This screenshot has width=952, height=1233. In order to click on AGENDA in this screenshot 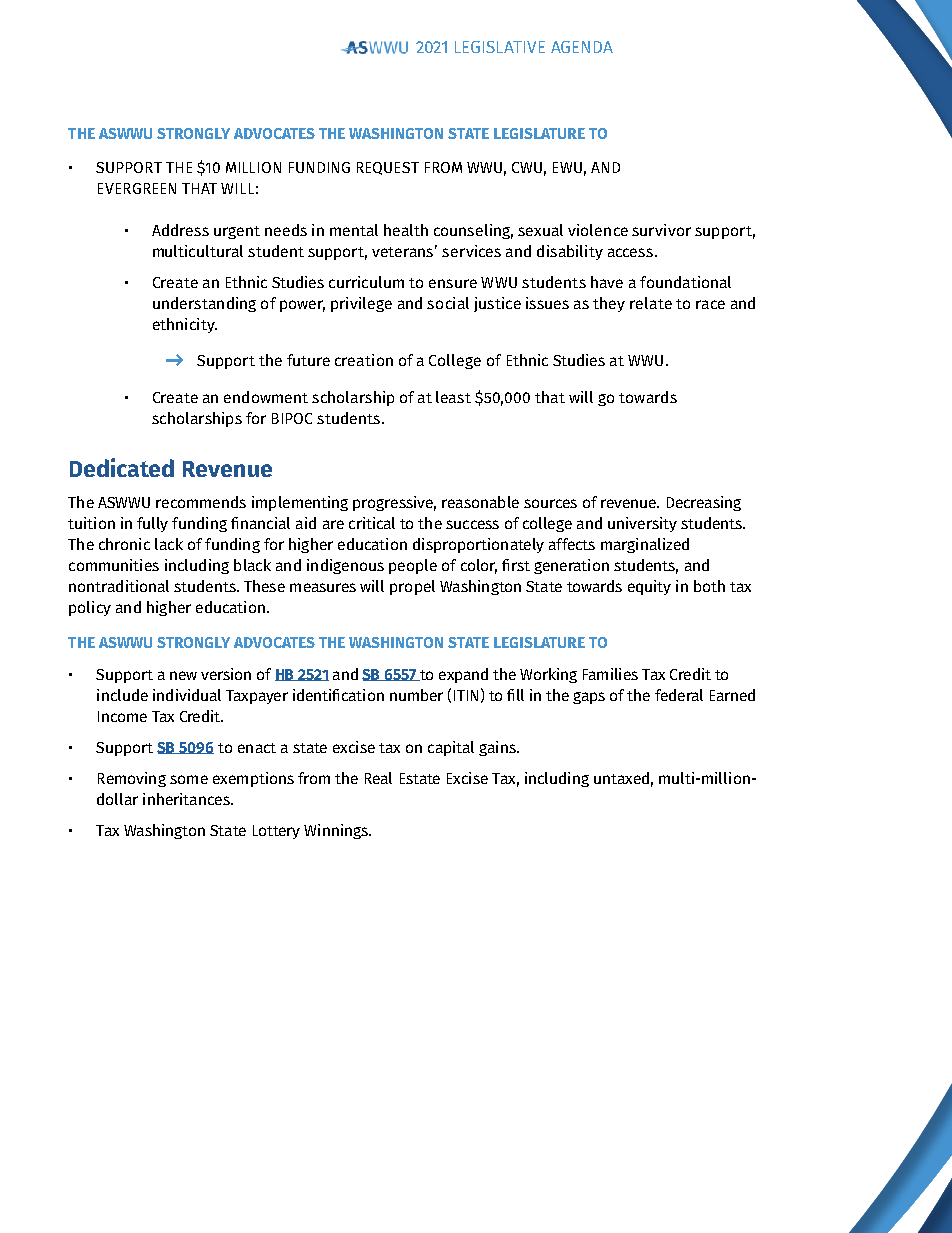, I will do `click(582, 47)`.
